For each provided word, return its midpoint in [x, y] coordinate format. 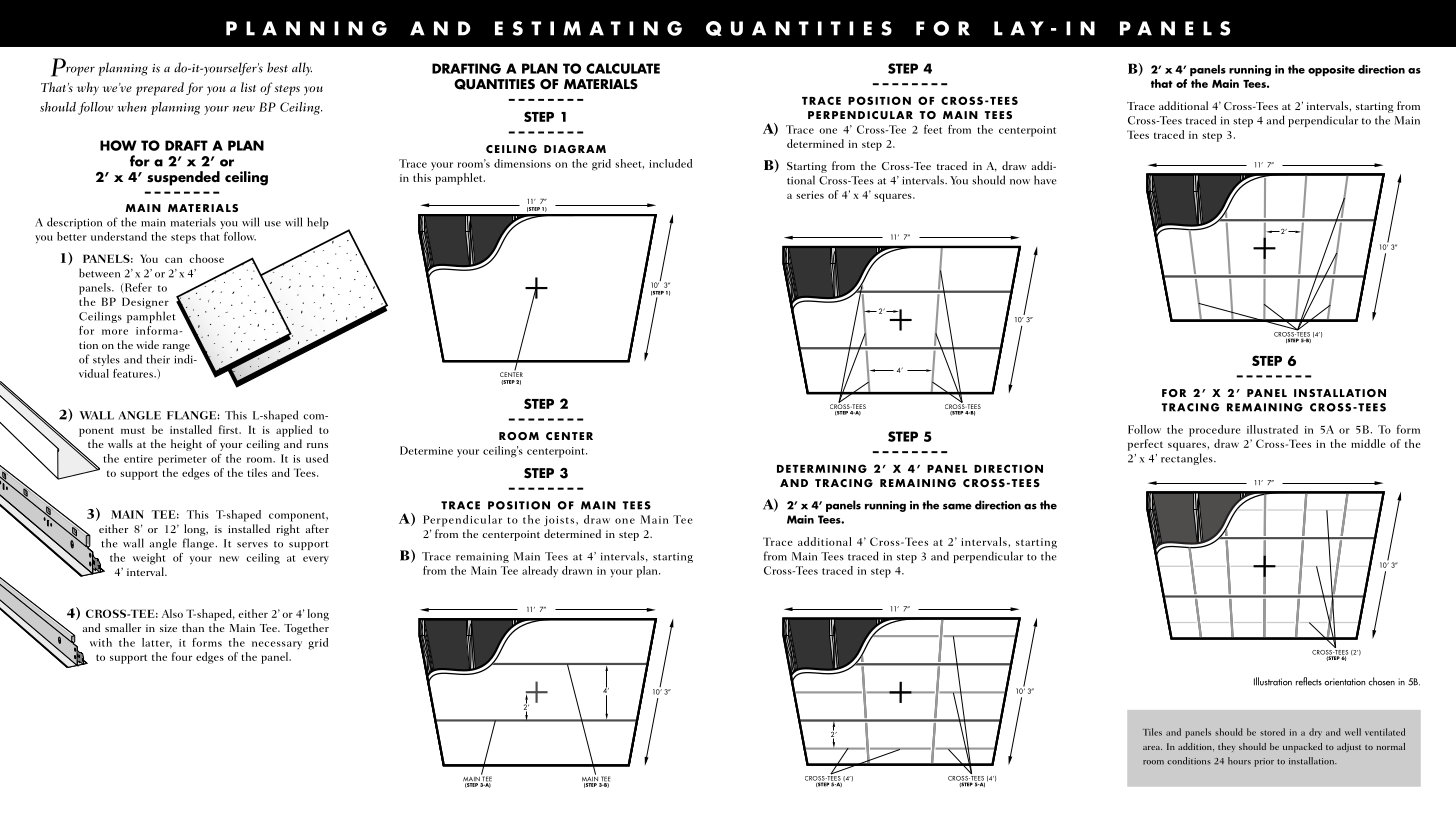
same [957, 506]
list [248, 87]
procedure [1214, 431]
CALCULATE [623, 68]
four [182, 656]
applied [294, 431]
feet [933, 129]
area [1152, 748]
